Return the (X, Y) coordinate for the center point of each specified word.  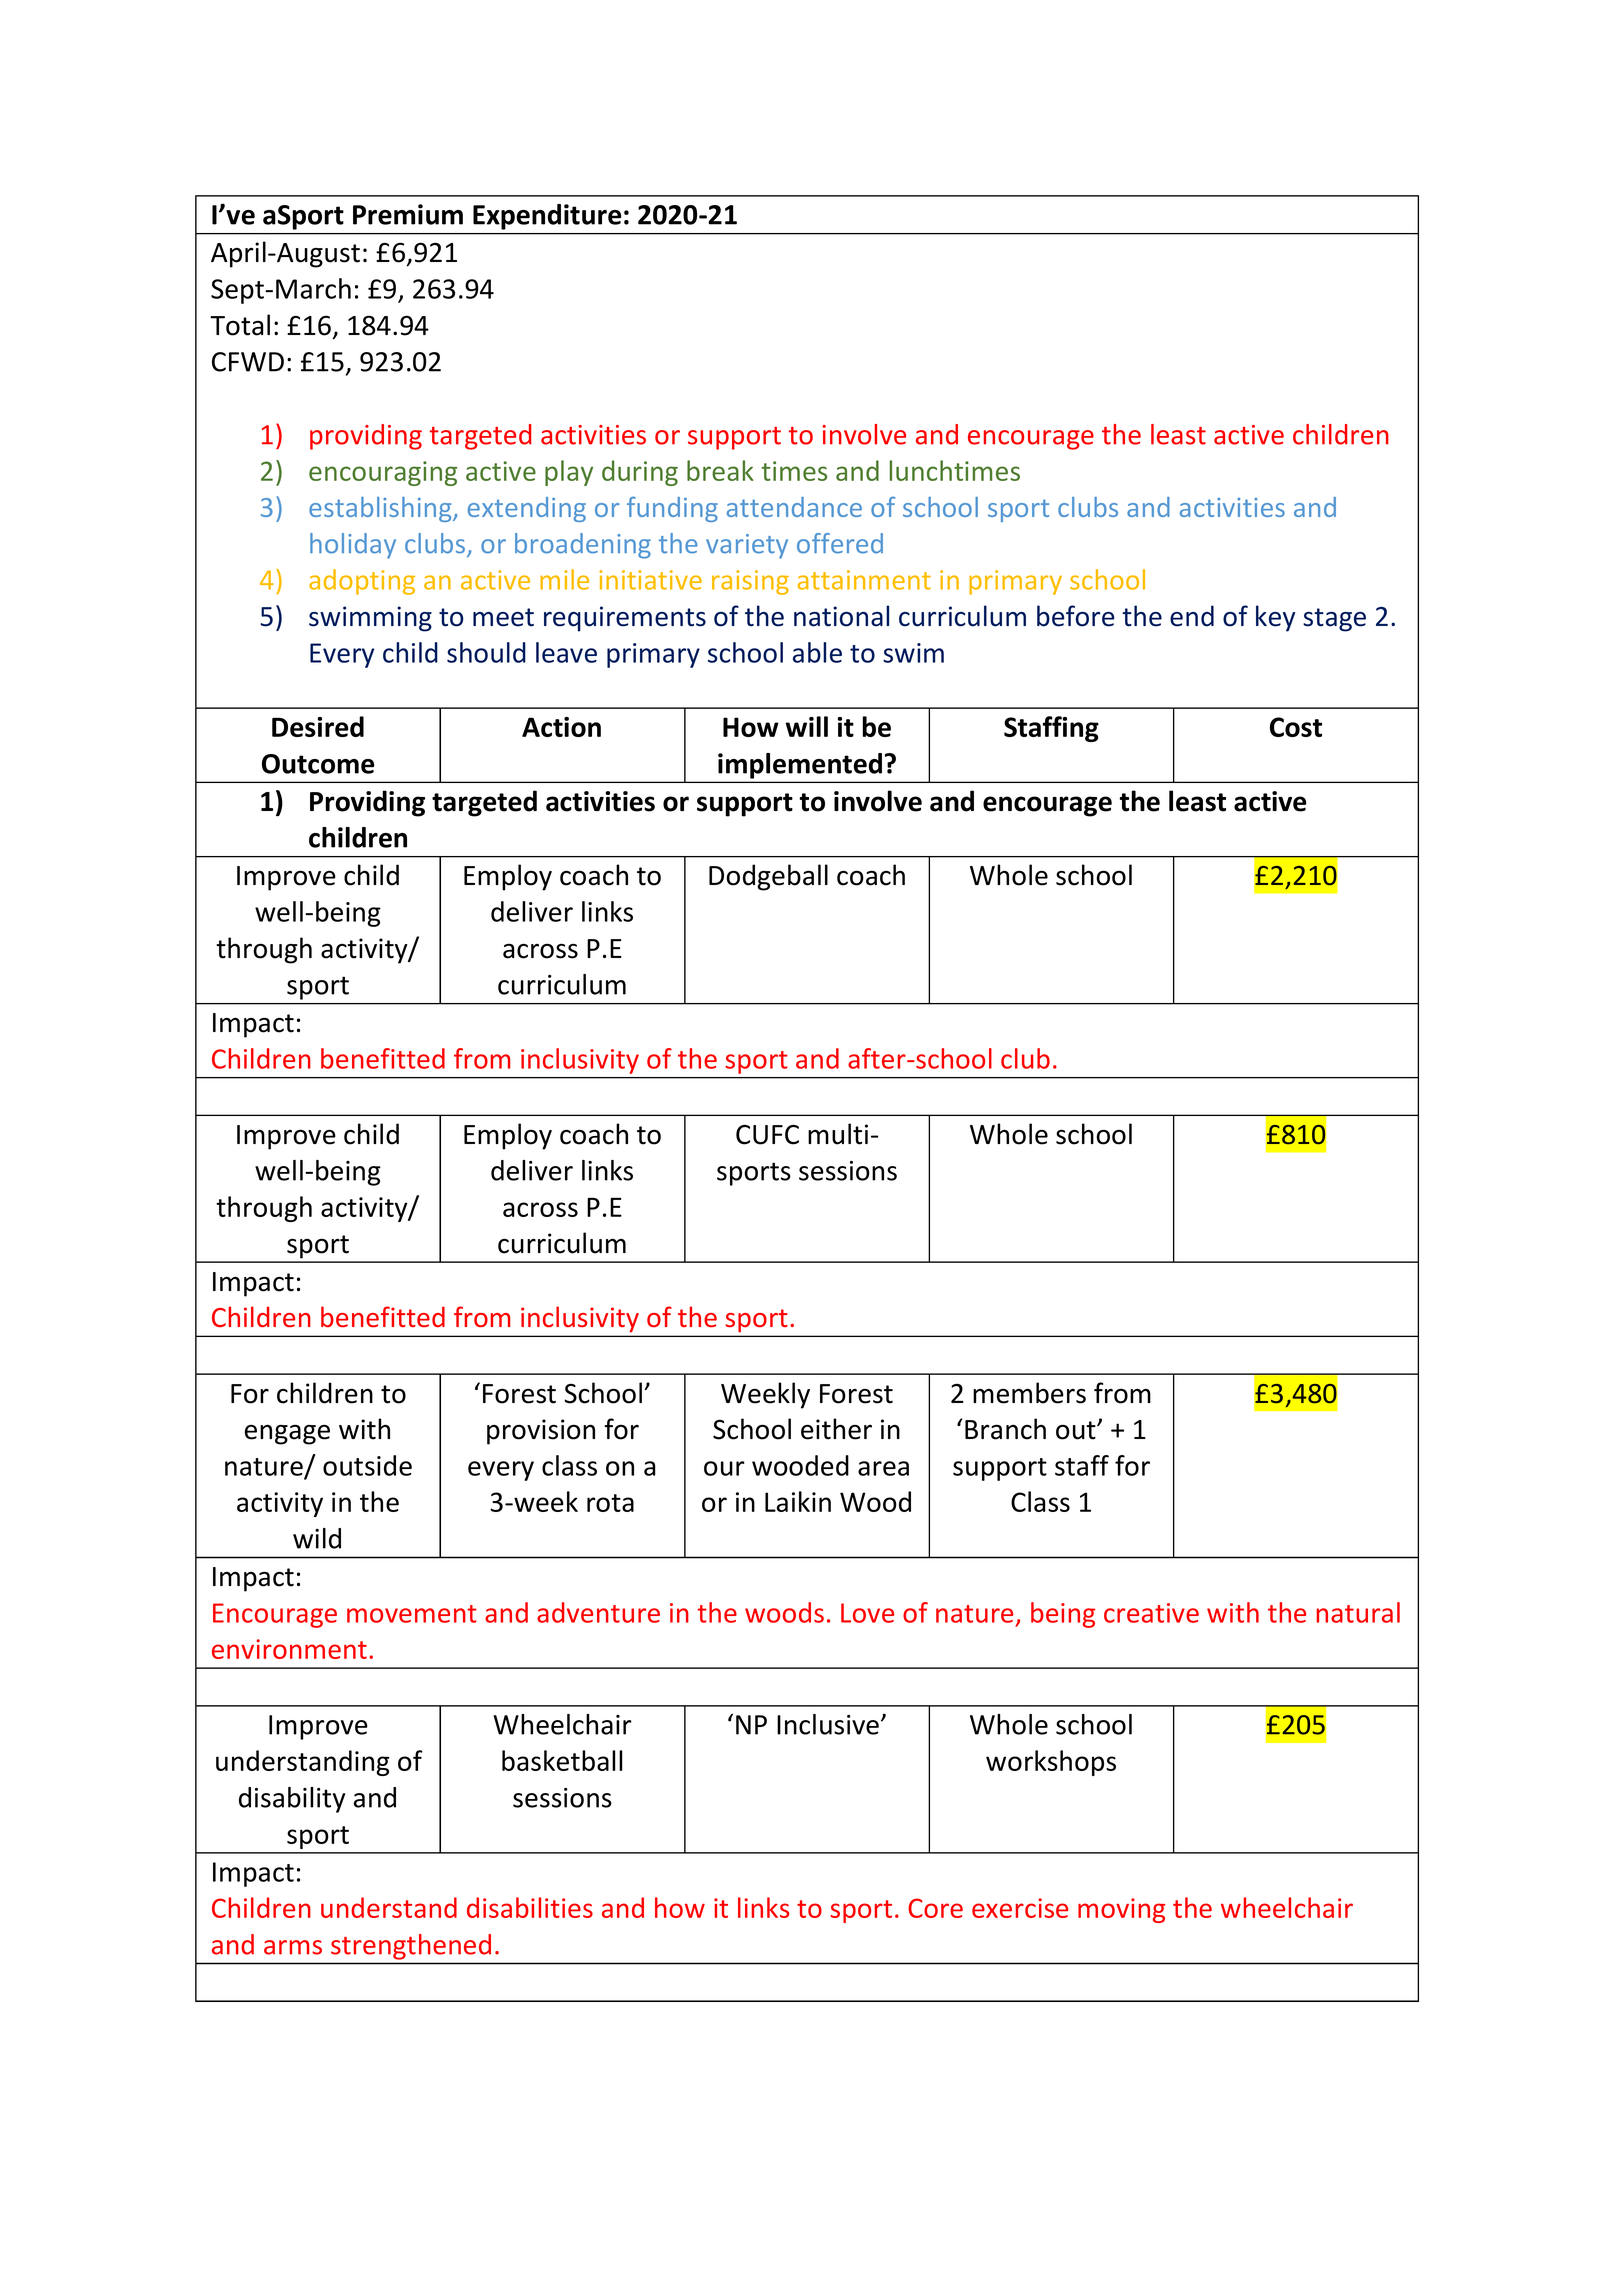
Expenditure (547, 217)
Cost (1296, 727)
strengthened (411, 1947)
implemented (800, 766)
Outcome (318, 764)
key (1275, 618)
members (1029, 1393)
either (836, 1429)
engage (287, 1434)
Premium (408, 214)
